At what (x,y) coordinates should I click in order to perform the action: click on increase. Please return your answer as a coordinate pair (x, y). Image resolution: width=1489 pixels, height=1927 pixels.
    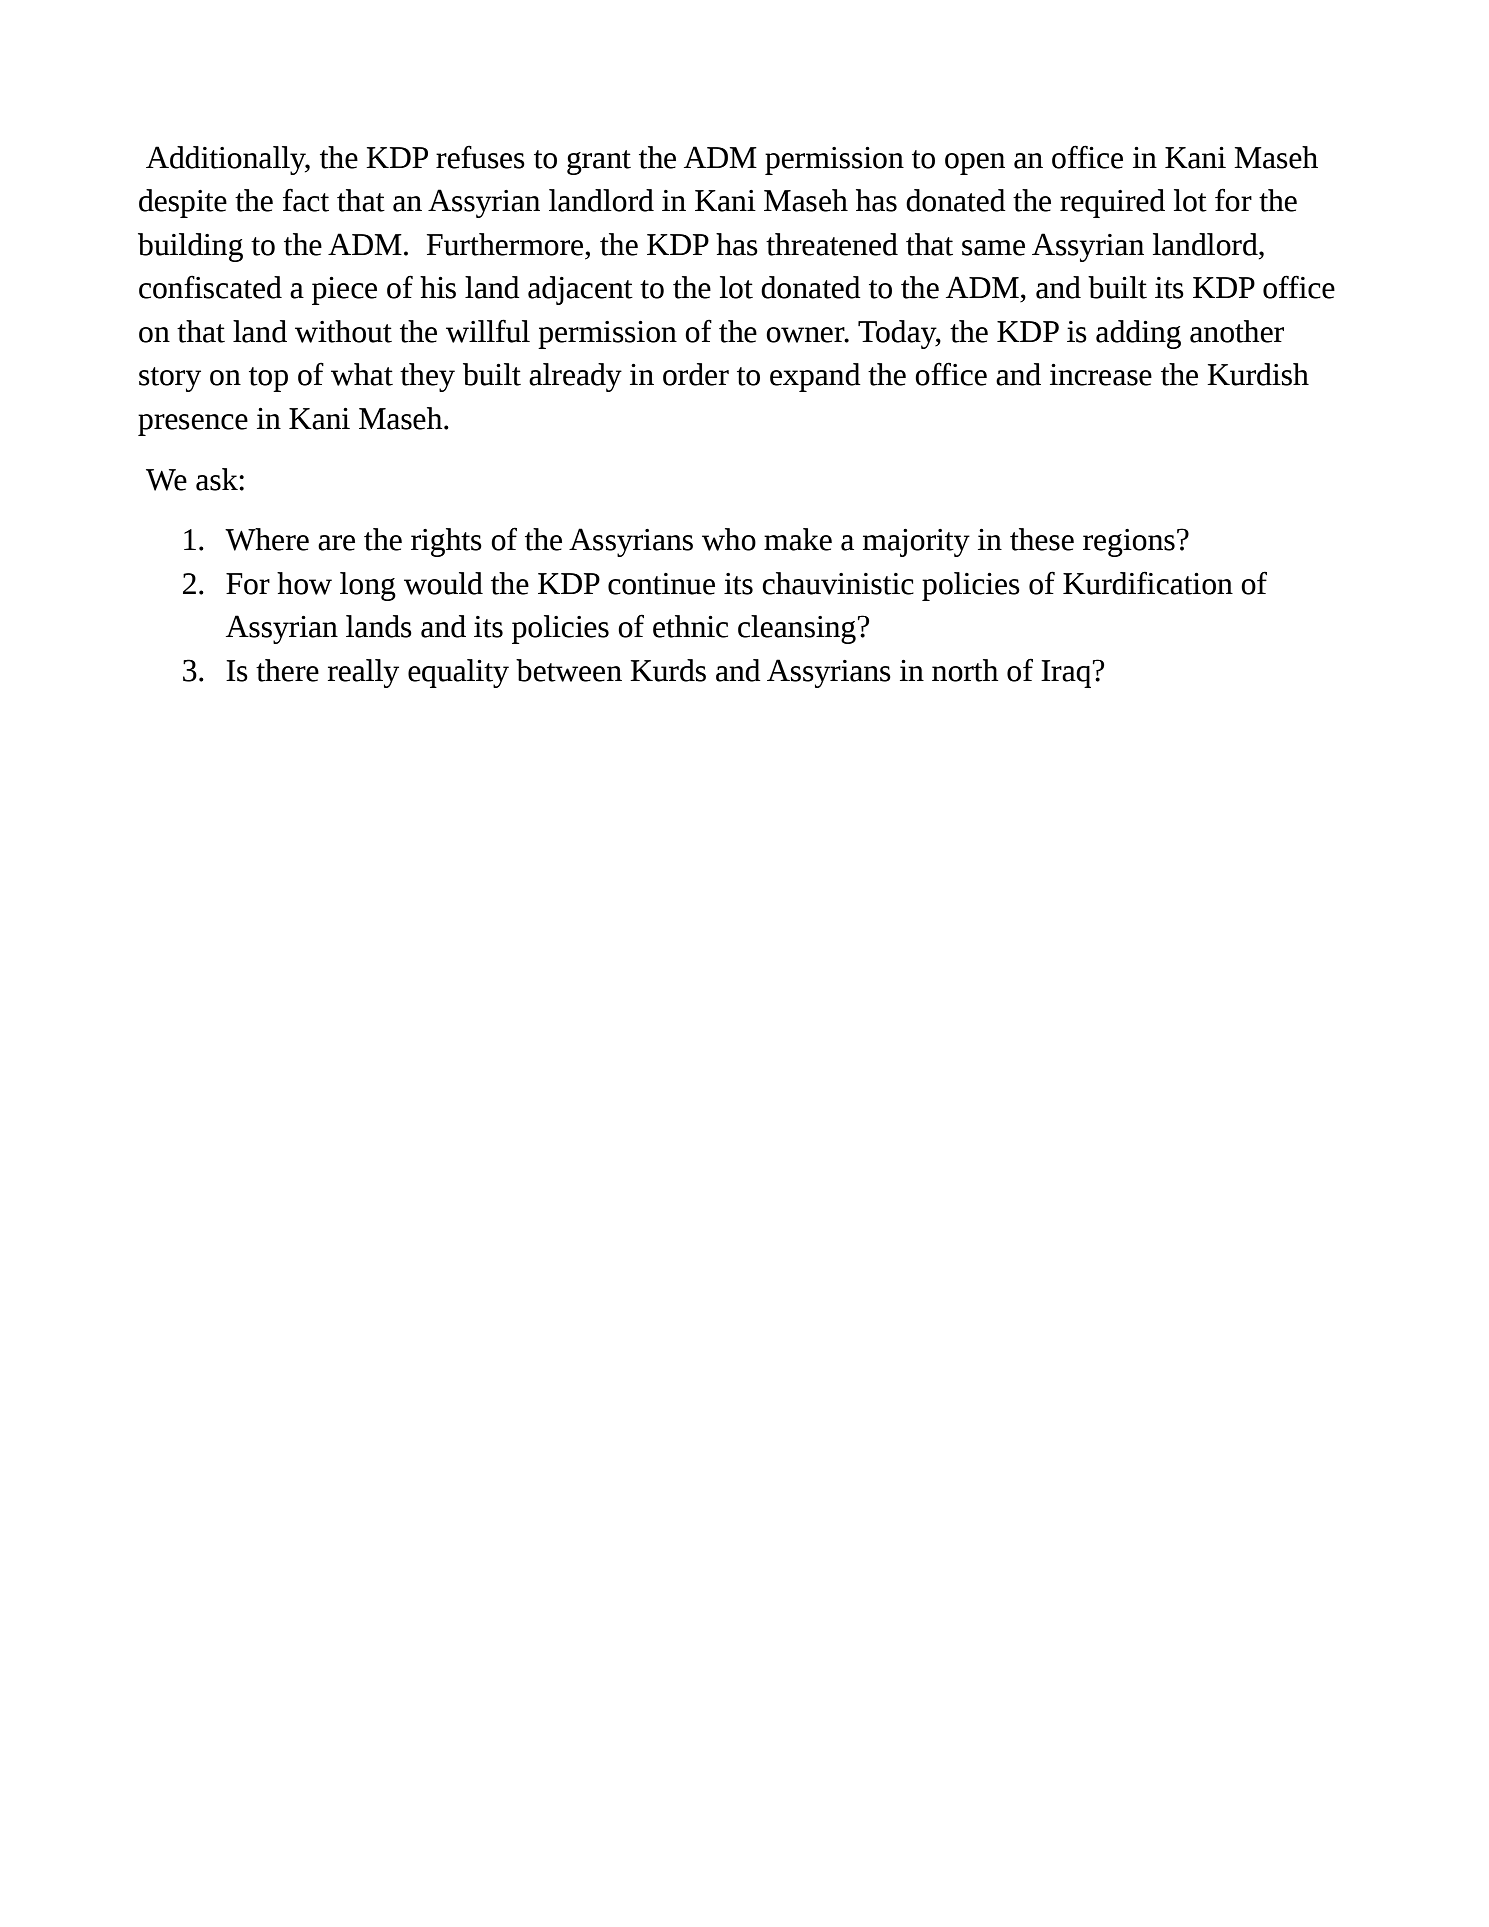
    Looking at the image, I should click on (1101, 374).
